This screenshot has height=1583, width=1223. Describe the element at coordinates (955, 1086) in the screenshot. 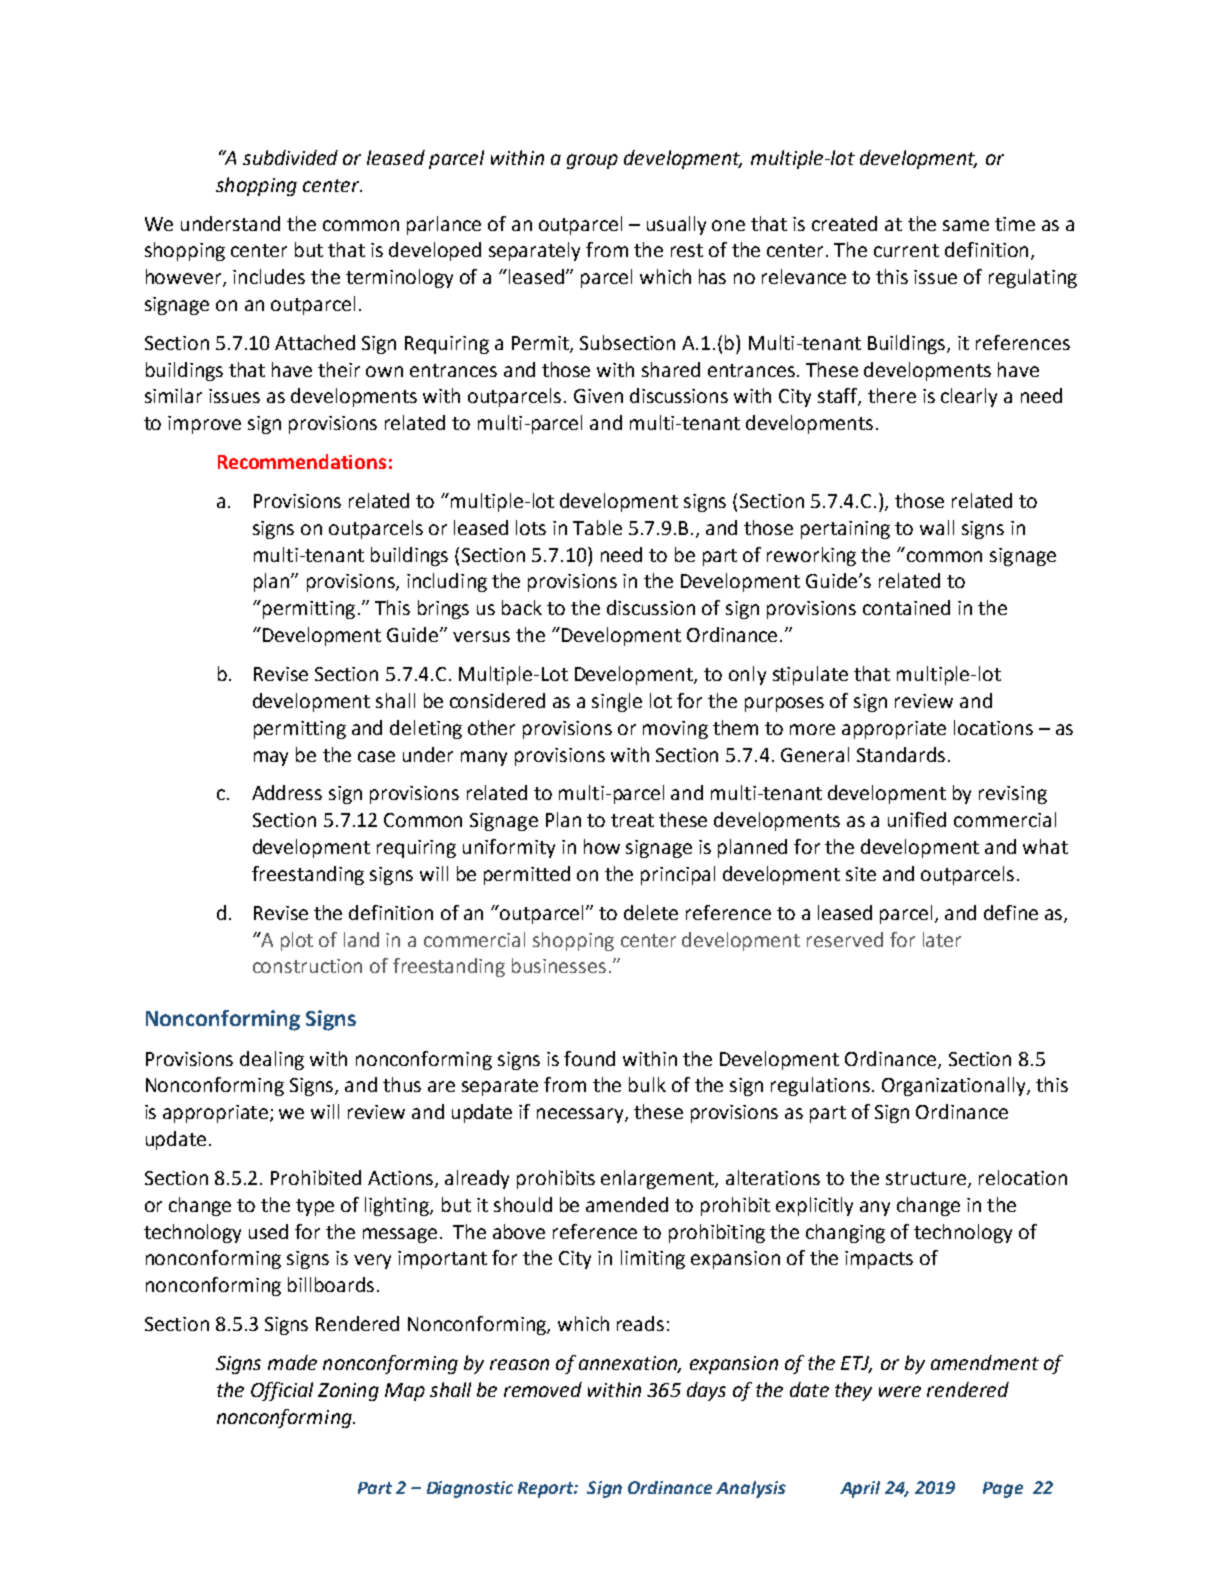

I see `Organizationally` at that location.
